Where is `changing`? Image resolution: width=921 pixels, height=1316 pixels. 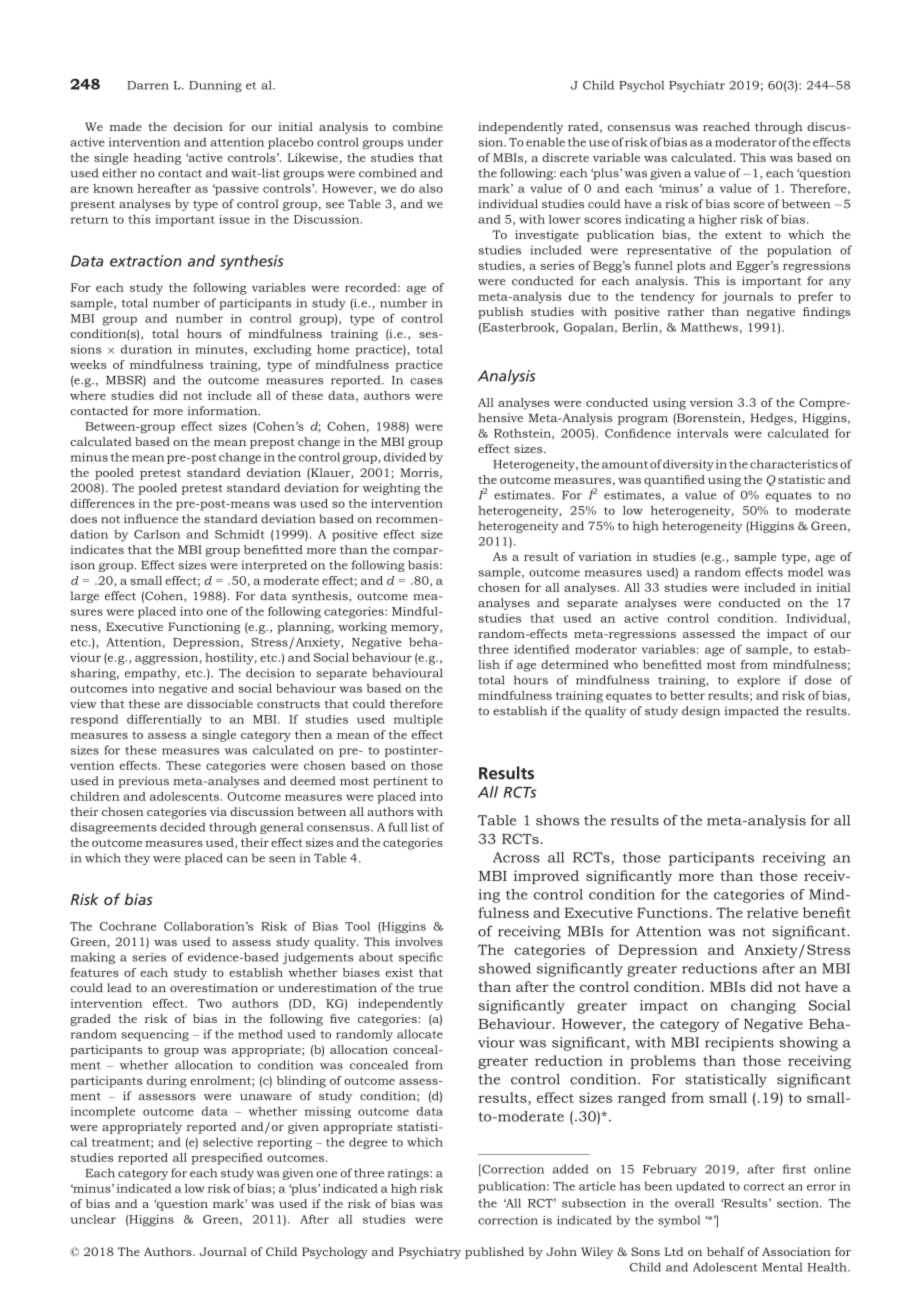 changing is located at coordinates (763, 1007).
